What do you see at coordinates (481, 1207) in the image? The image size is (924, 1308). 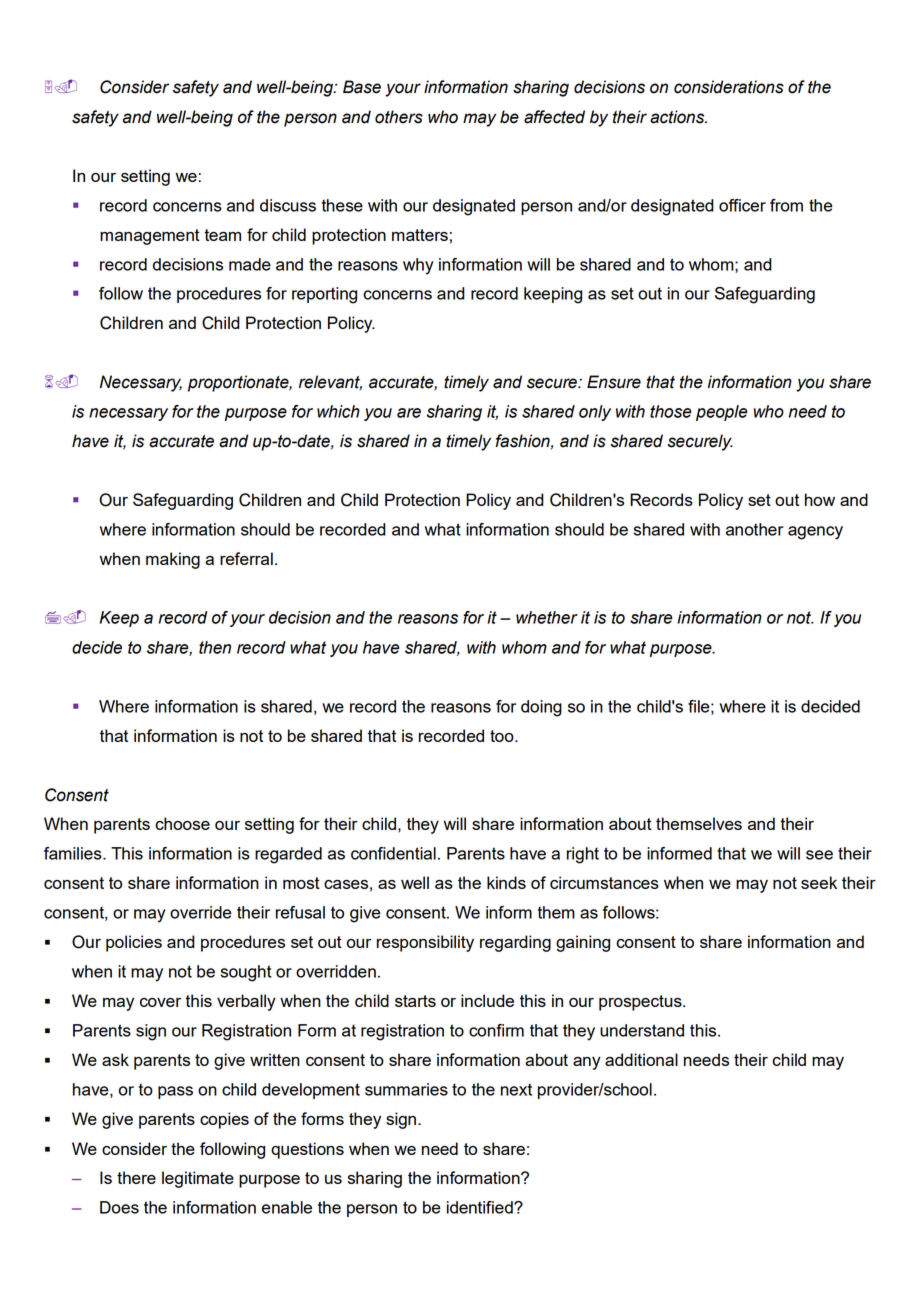 I see `identified` at bounding box center [481, 1207].
